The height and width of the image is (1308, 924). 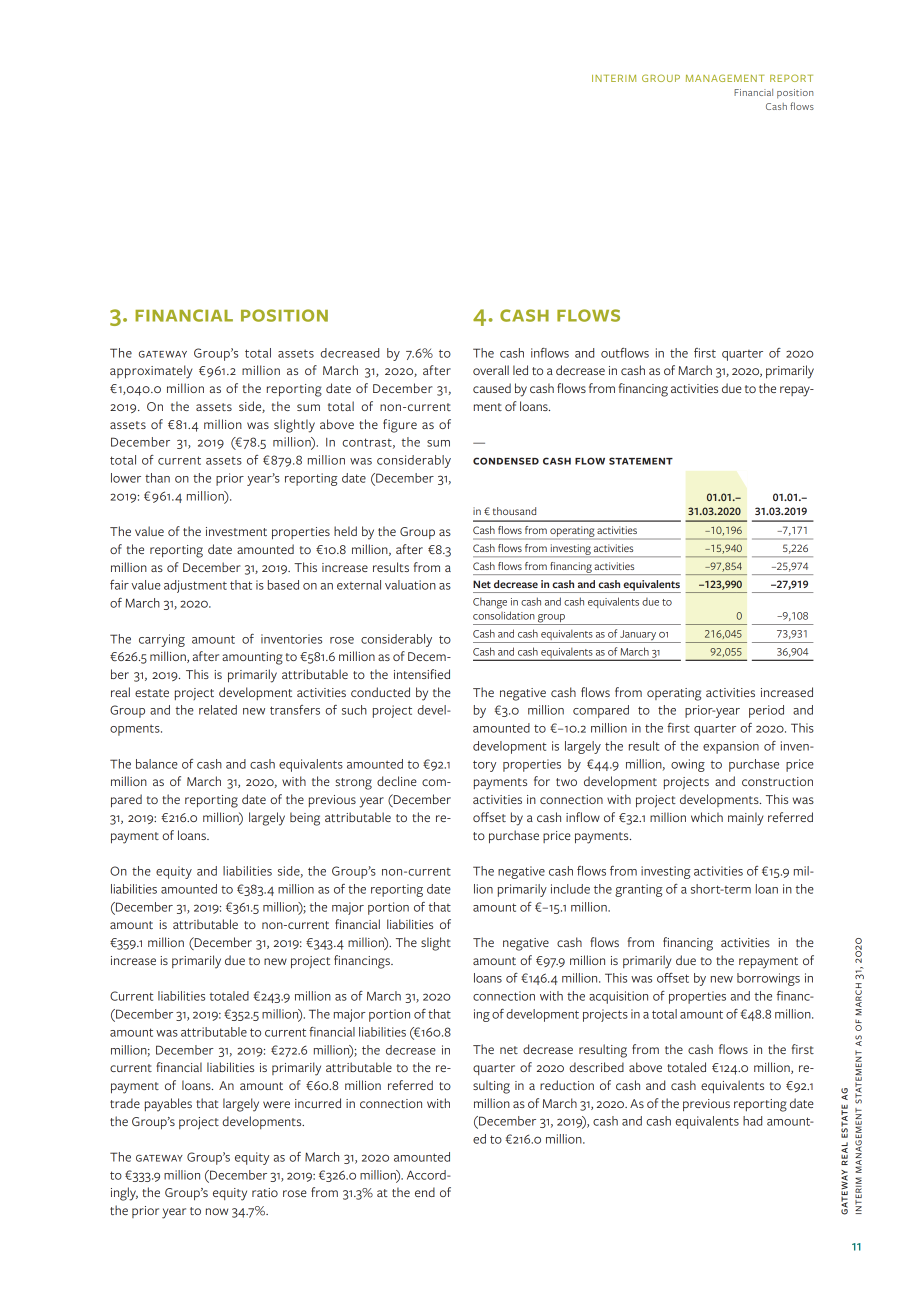 I want to click on overall, so click(x=491, y=370).
